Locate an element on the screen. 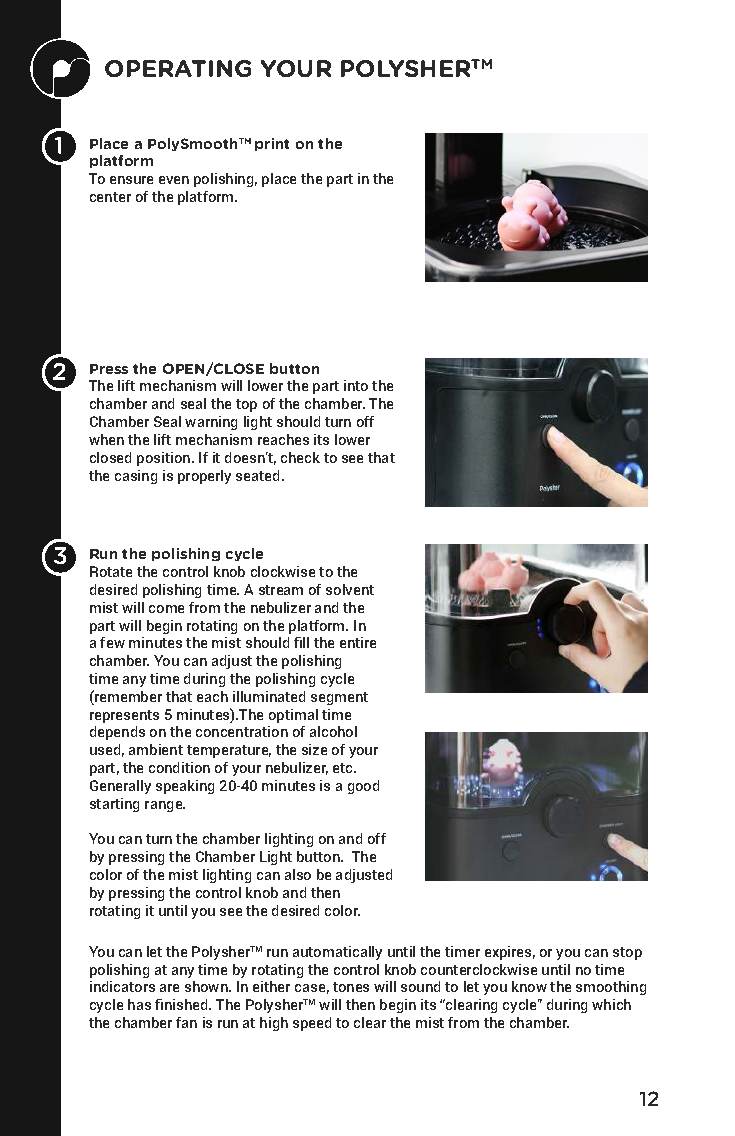  solvent is located at coordinates (350, 589).
